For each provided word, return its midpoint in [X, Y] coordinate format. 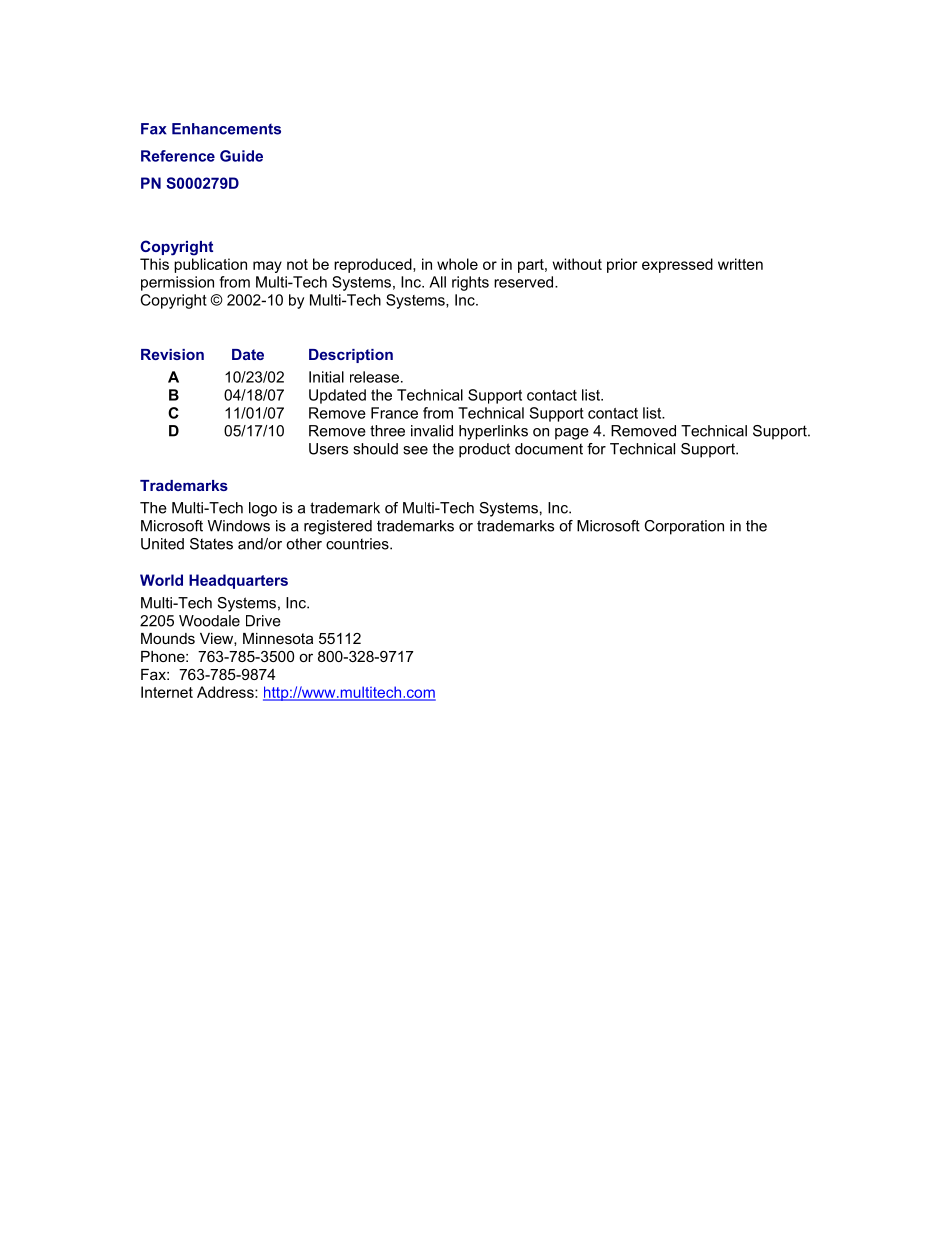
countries [358, 544]
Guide [241, 156]
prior [622, 265]
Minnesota [278, 638]
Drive [263, 621]
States [211, 544]
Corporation [684, 527]
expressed [677, 265]
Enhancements [226, 129]
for [596, 449]
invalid [432, 431]
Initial [326, 377]
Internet [167, 692]
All [437, 282]
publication [210, 265]
